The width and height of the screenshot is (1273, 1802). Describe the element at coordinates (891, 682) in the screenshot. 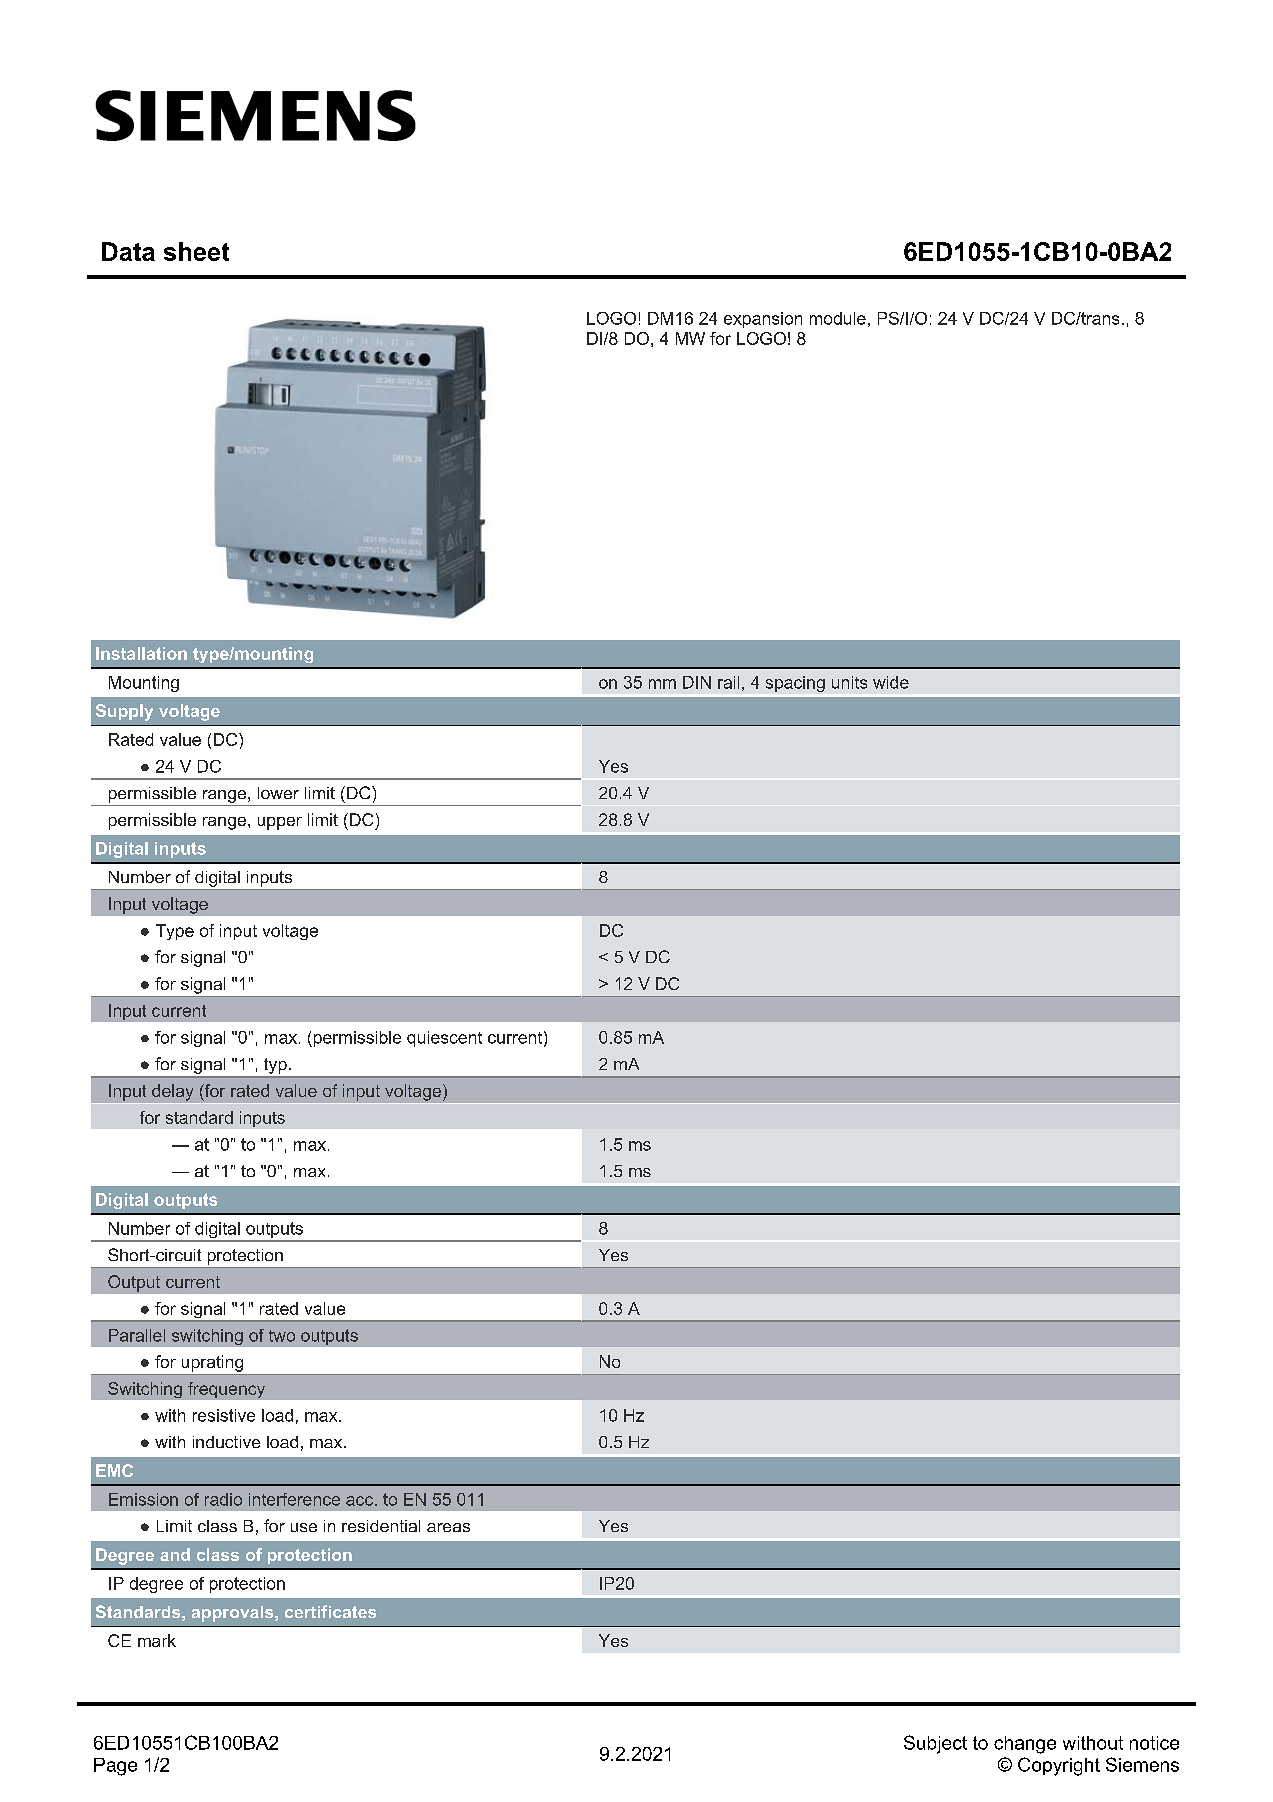

I see `wide` at that location.
